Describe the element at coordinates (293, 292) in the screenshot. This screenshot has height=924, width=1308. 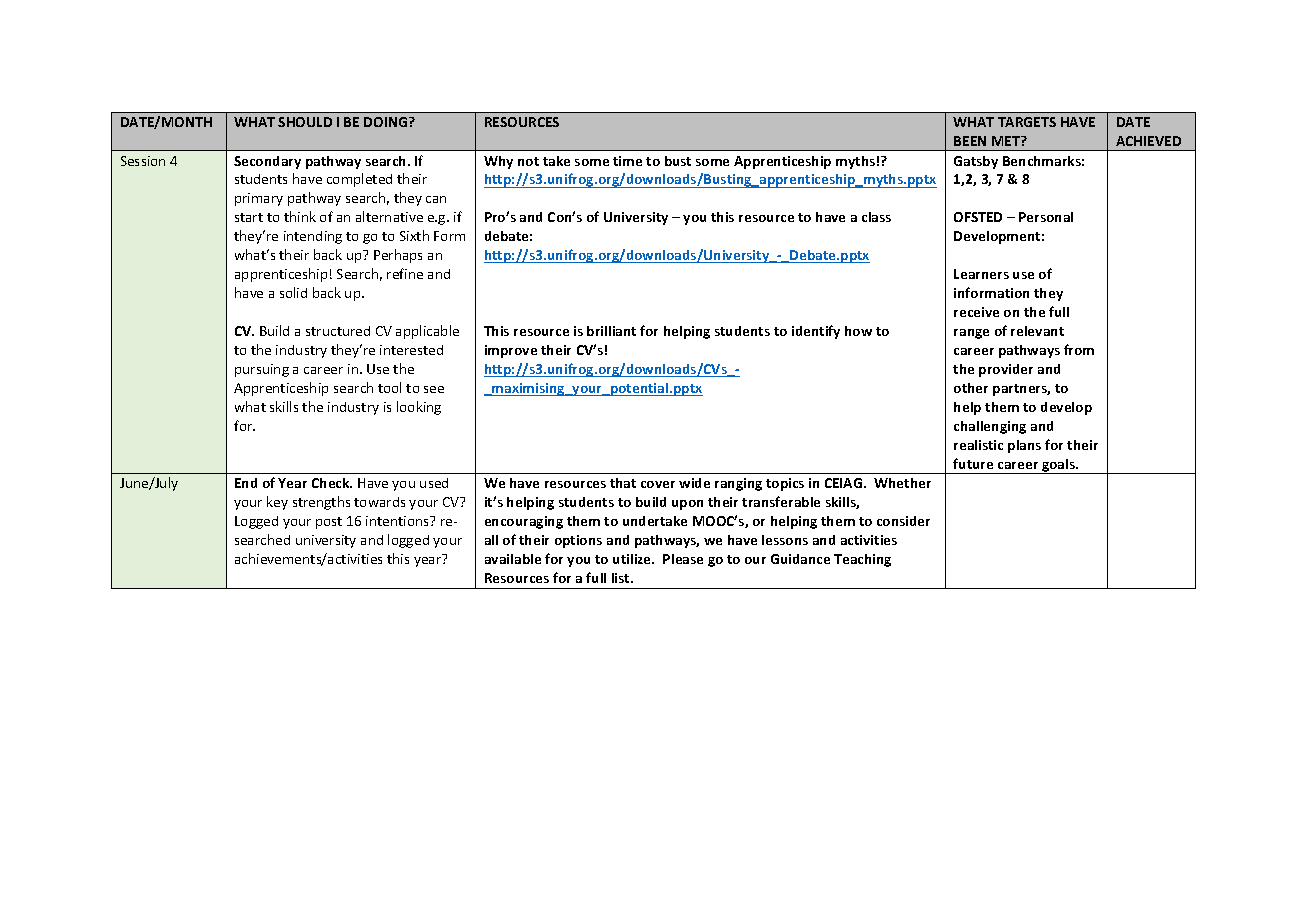
I see `solid` at that location.
